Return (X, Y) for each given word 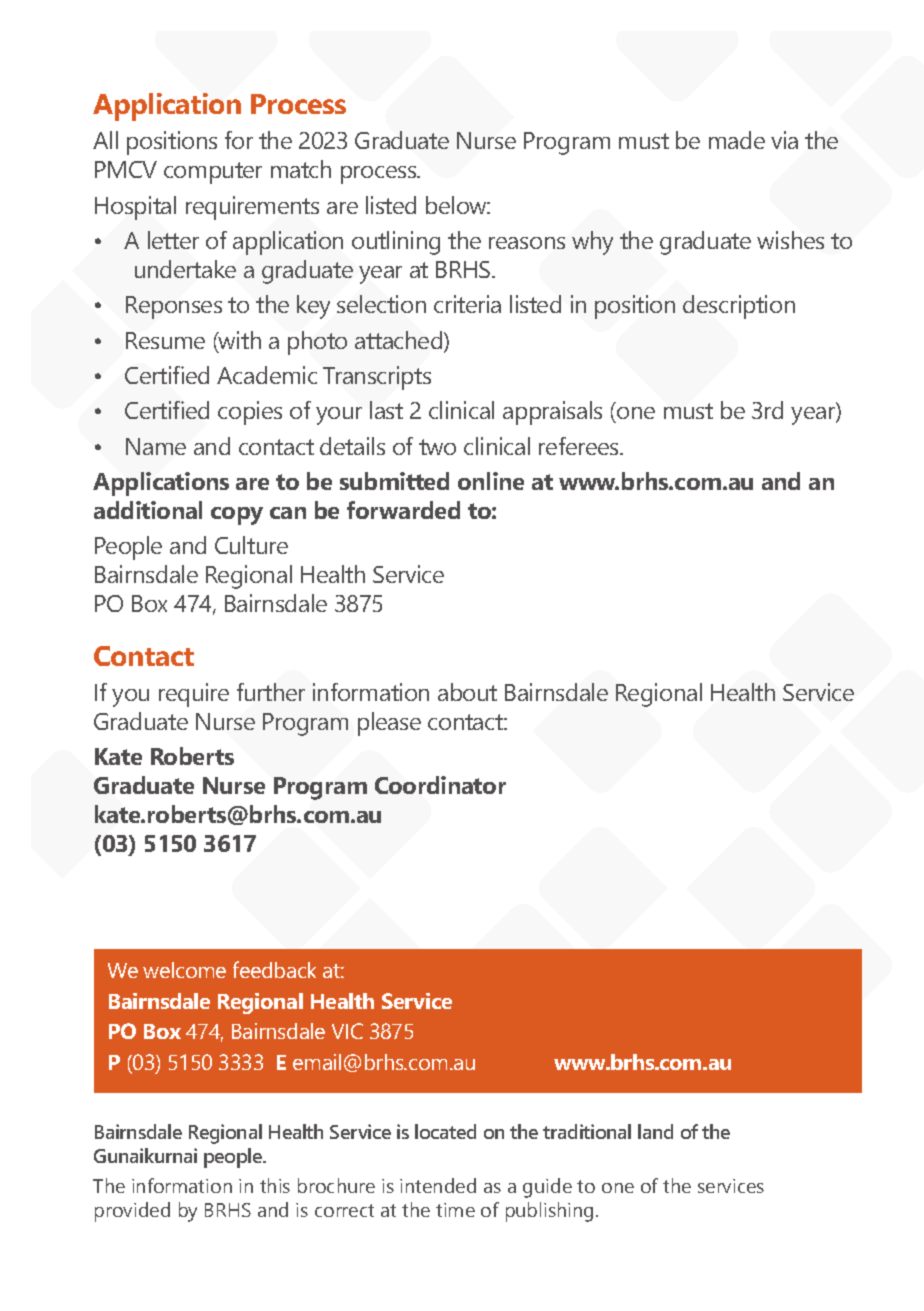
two (437, 447)
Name (156, 446)
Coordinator (440, 785)
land (655, 1131)
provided (132, 1212)
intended (438, 1185)
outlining (396, 243)
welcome (184, 970)
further (271, 692)
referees (580, 446)
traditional (587, 1131)
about (467, 692)
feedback (274, 969)
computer (213, 173)
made (737, 140)
